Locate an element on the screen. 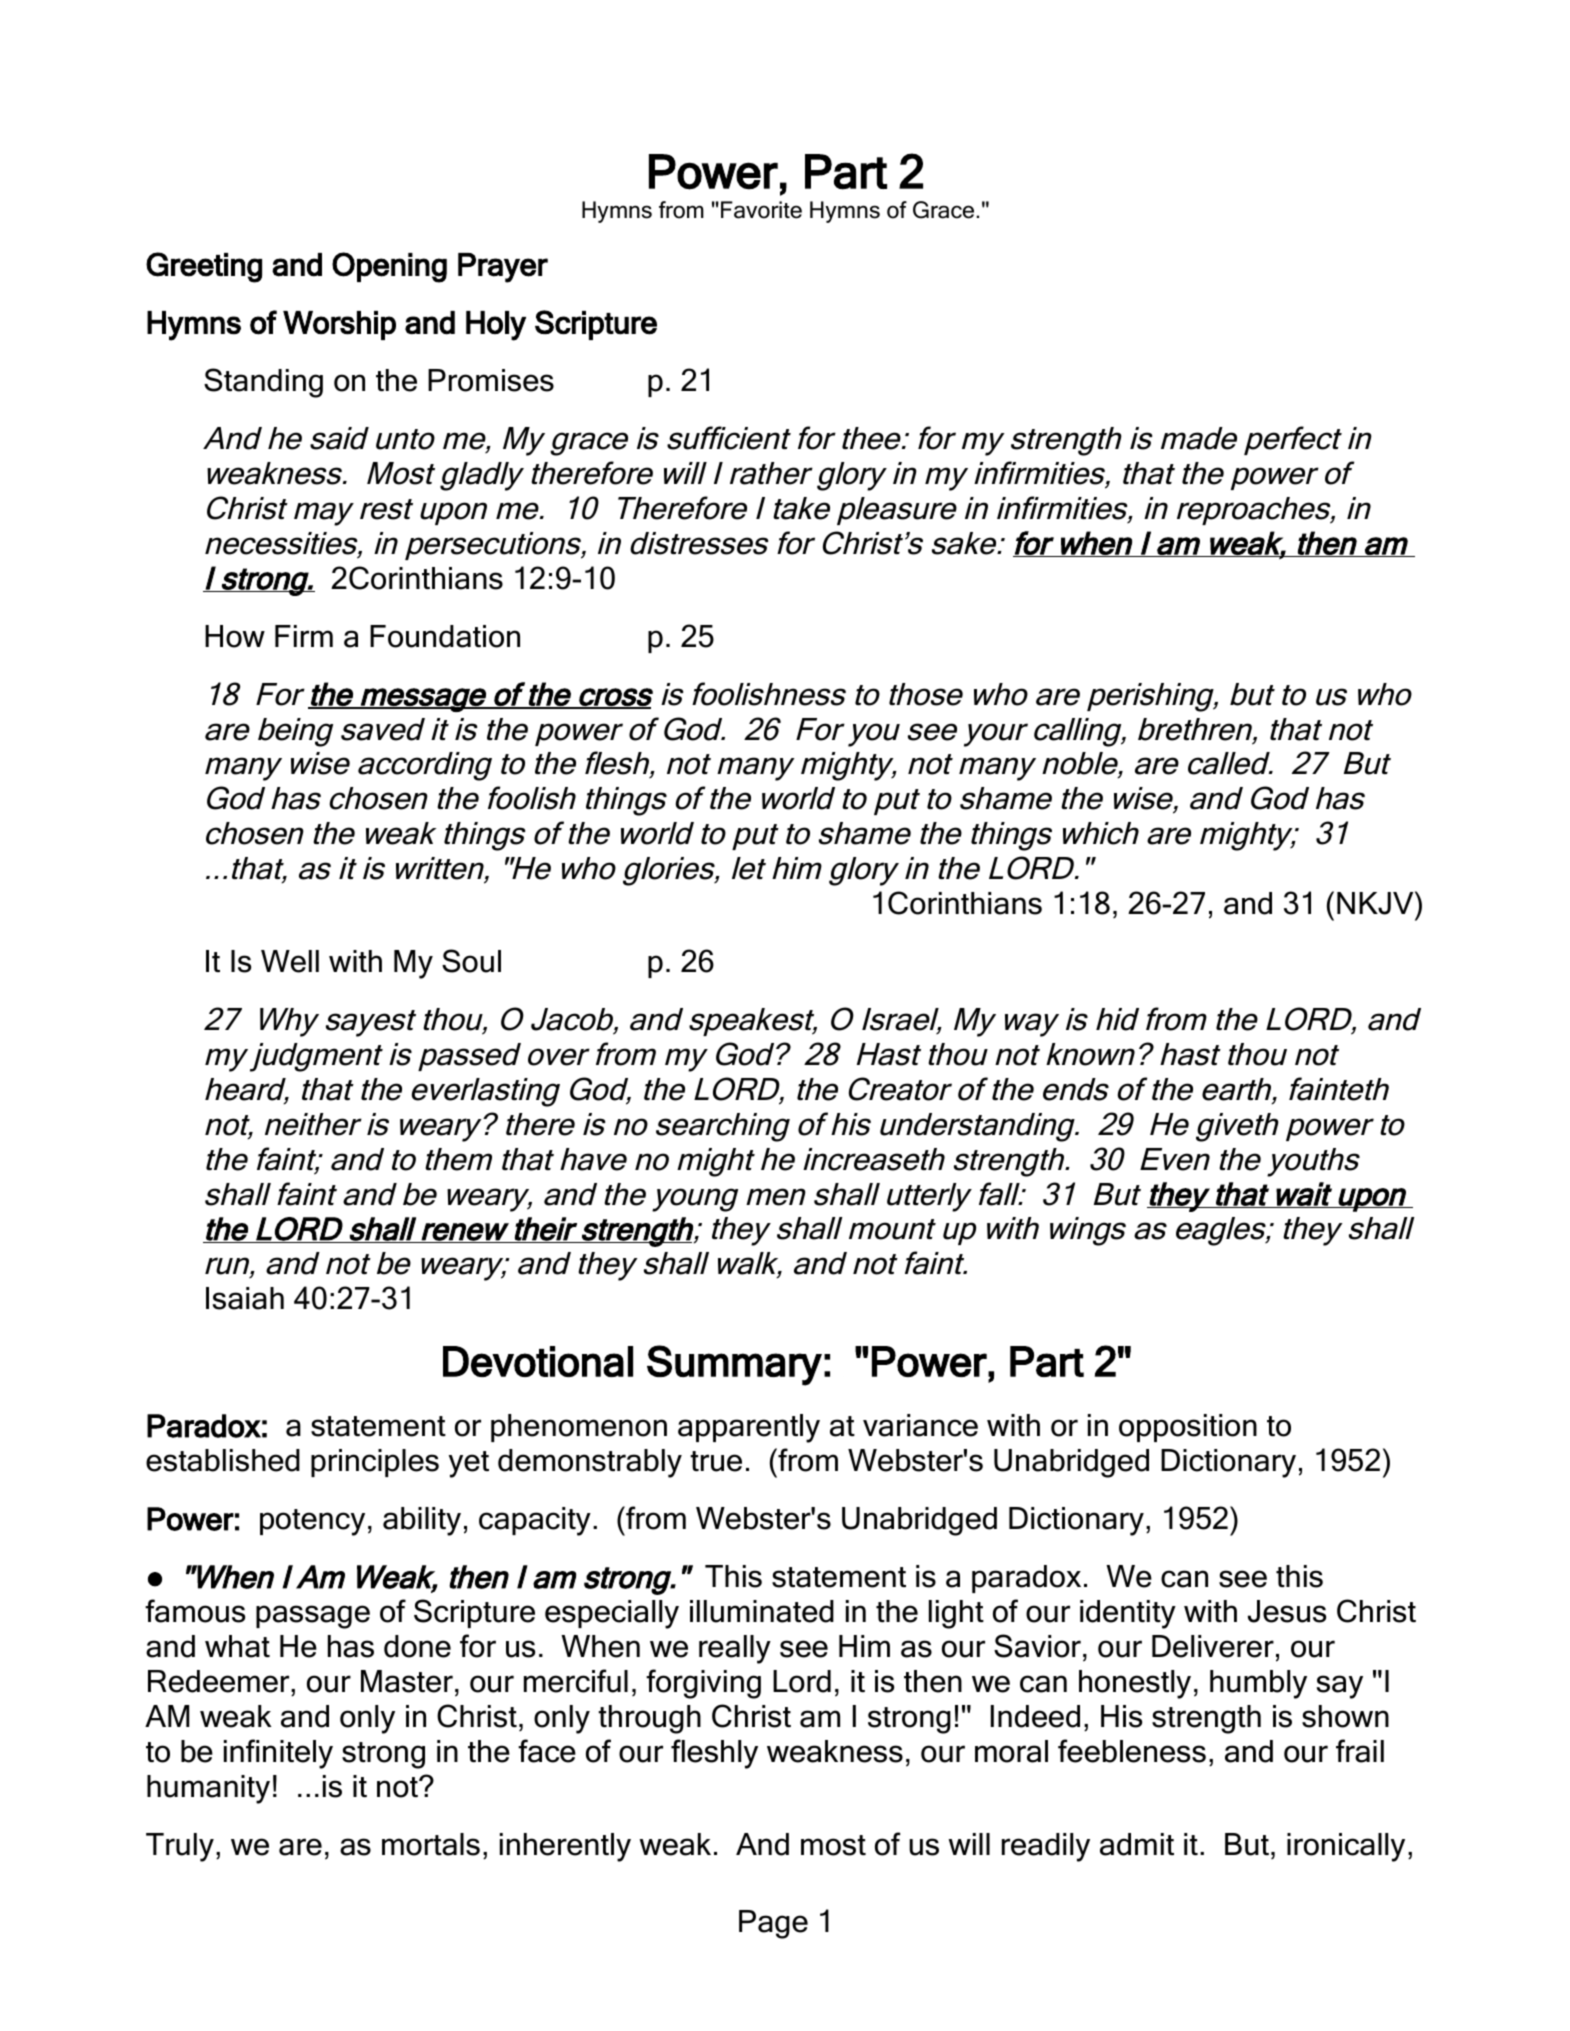  mortals is located at coordinates (431, 1844).
